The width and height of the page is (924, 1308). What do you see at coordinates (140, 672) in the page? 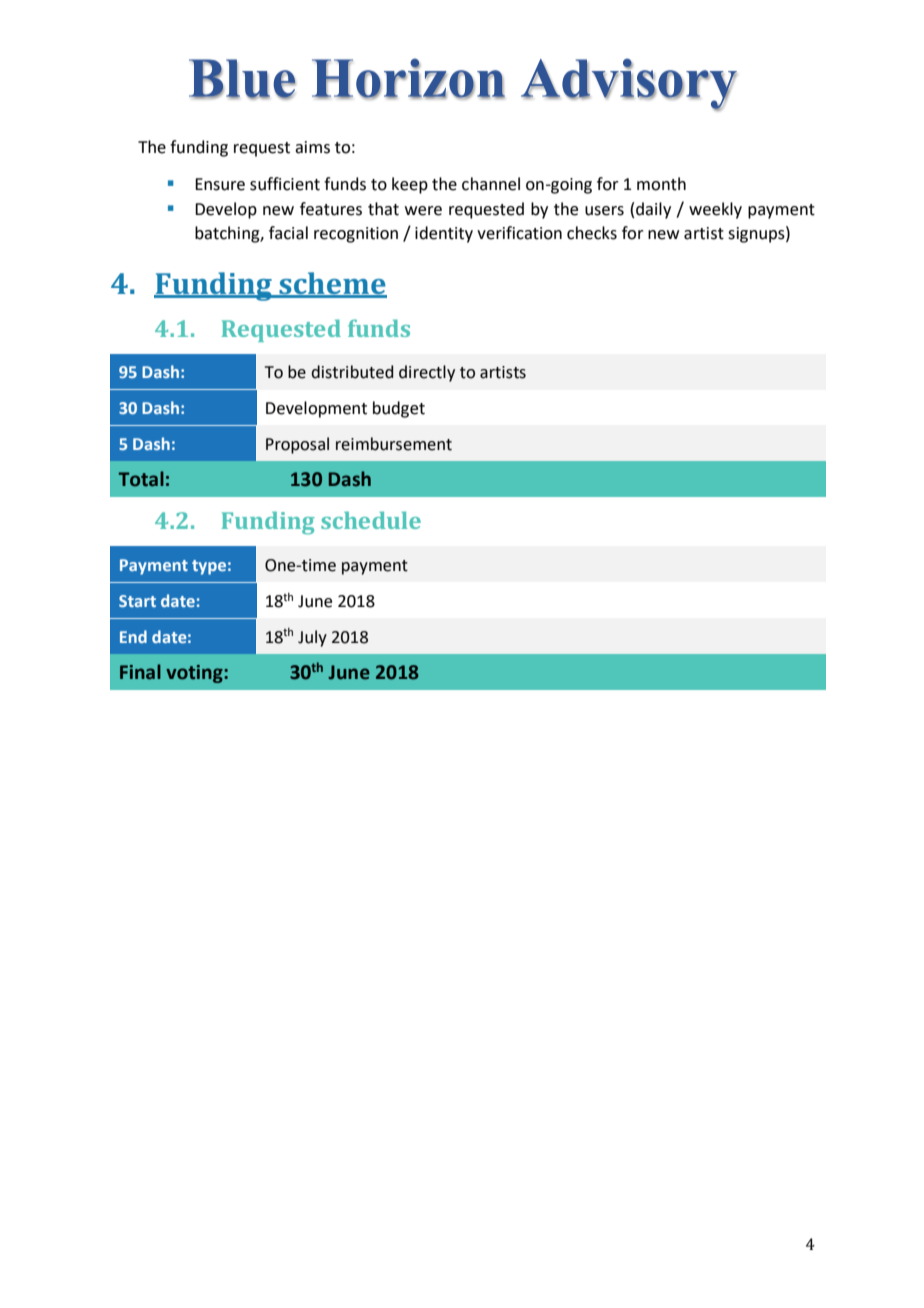
I see `Final` at bounding box center [140, 672].
